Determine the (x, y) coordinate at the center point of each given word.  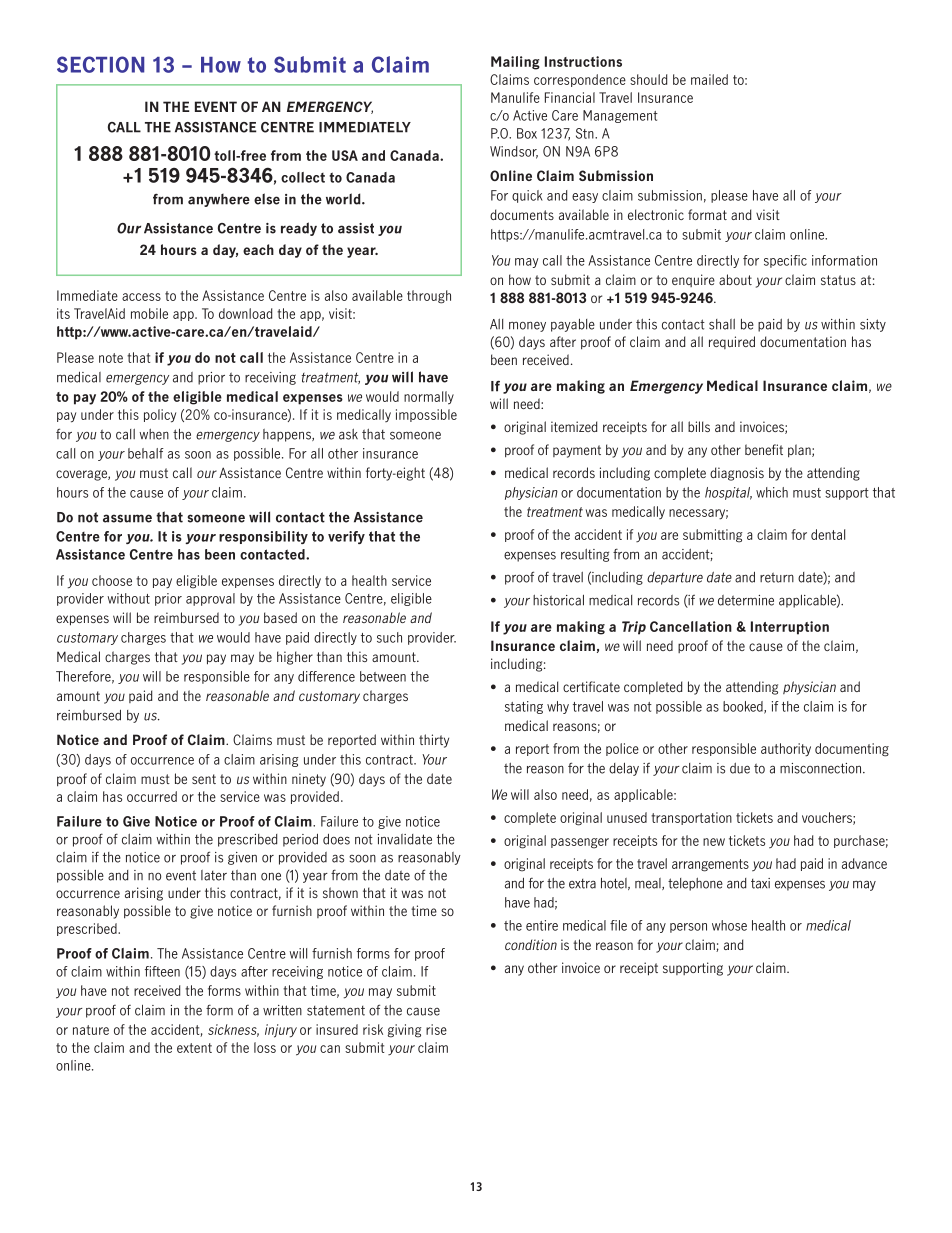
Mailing (515, 63)
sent (204, 779)
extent (194, 1048)
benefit (764, 449)
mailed (709, 79)
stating (524, 707)
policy (160, 416)
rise (436, 1029)
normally (429, 398)
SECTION (100, 64)
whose (729, 925)
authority (786, 750)
